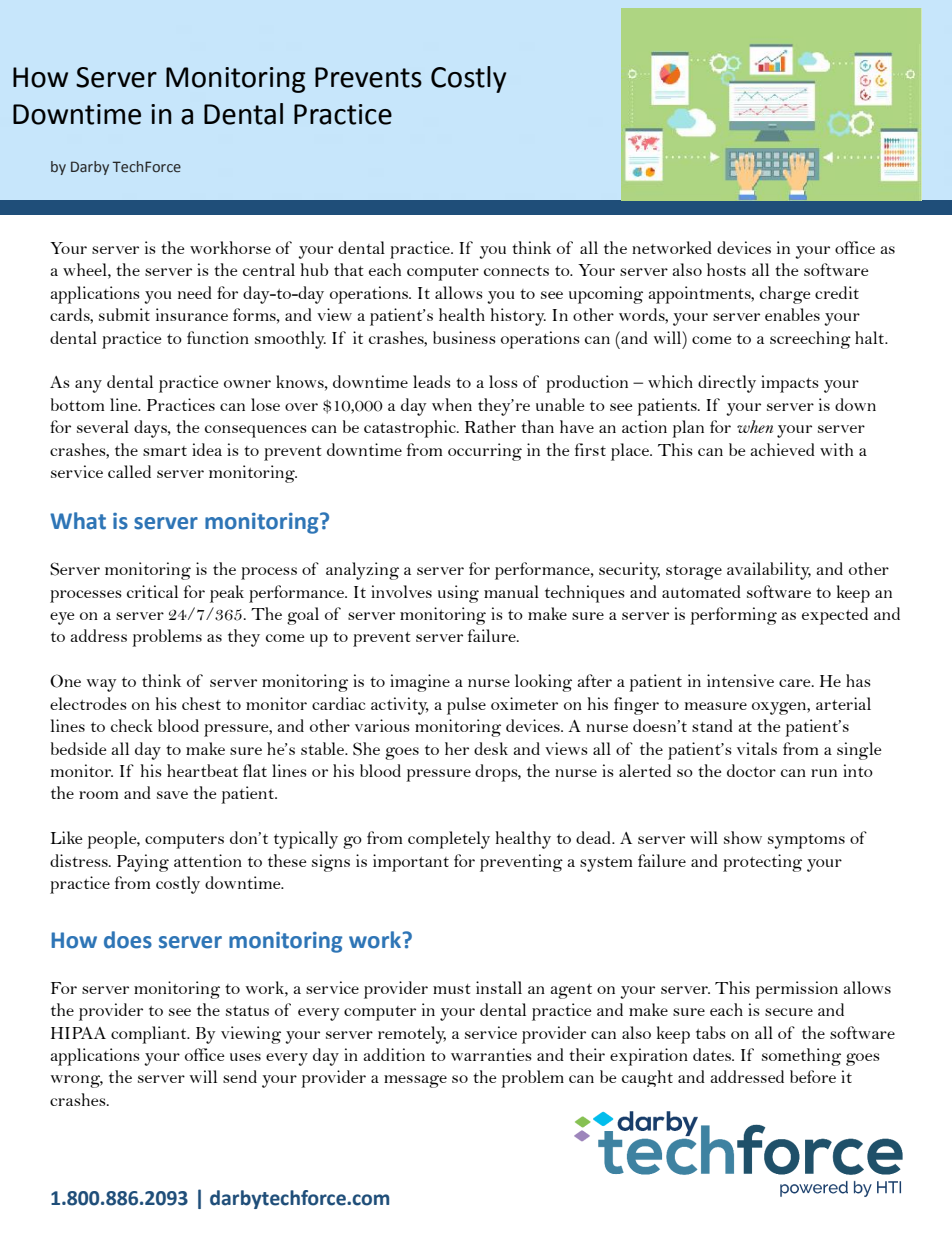 The height and width of the screenshot is (1233, 952). Describe the element at coordinates (420, 683) in the screenshot. I see `imagine` at that location.
